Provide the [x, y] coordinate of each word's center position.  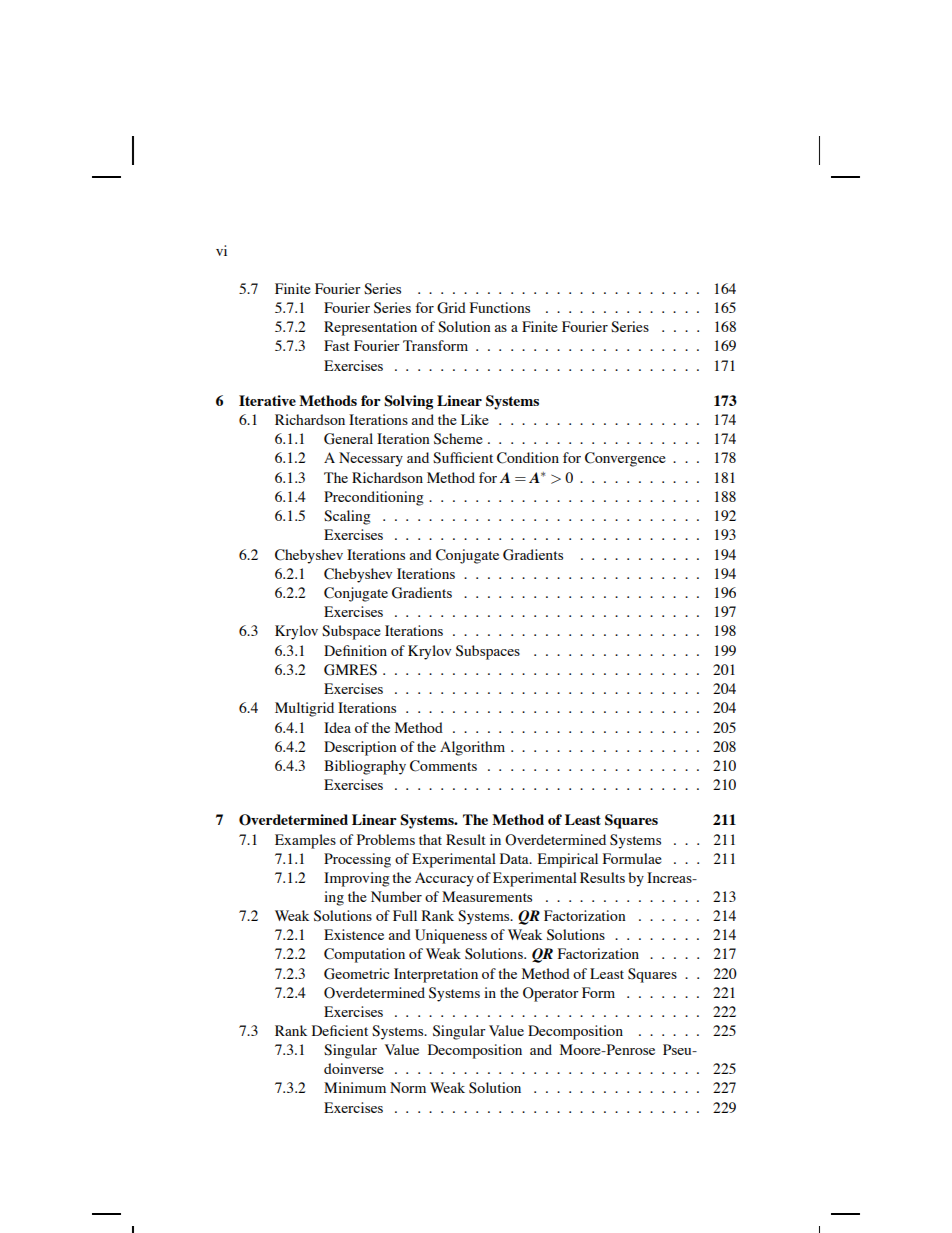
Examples [305, 841]
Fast [337, 345]
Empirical [568, 860]
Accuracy [444, 879]
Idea [337, 727]
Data [515, 858]
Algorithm [472, 748]
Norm [408, 1087]
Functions [500, 307]
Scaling [347, 517]
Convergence [625, 459]
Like [475, 419]
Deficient [340, 1030]
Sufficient [463, 458]
